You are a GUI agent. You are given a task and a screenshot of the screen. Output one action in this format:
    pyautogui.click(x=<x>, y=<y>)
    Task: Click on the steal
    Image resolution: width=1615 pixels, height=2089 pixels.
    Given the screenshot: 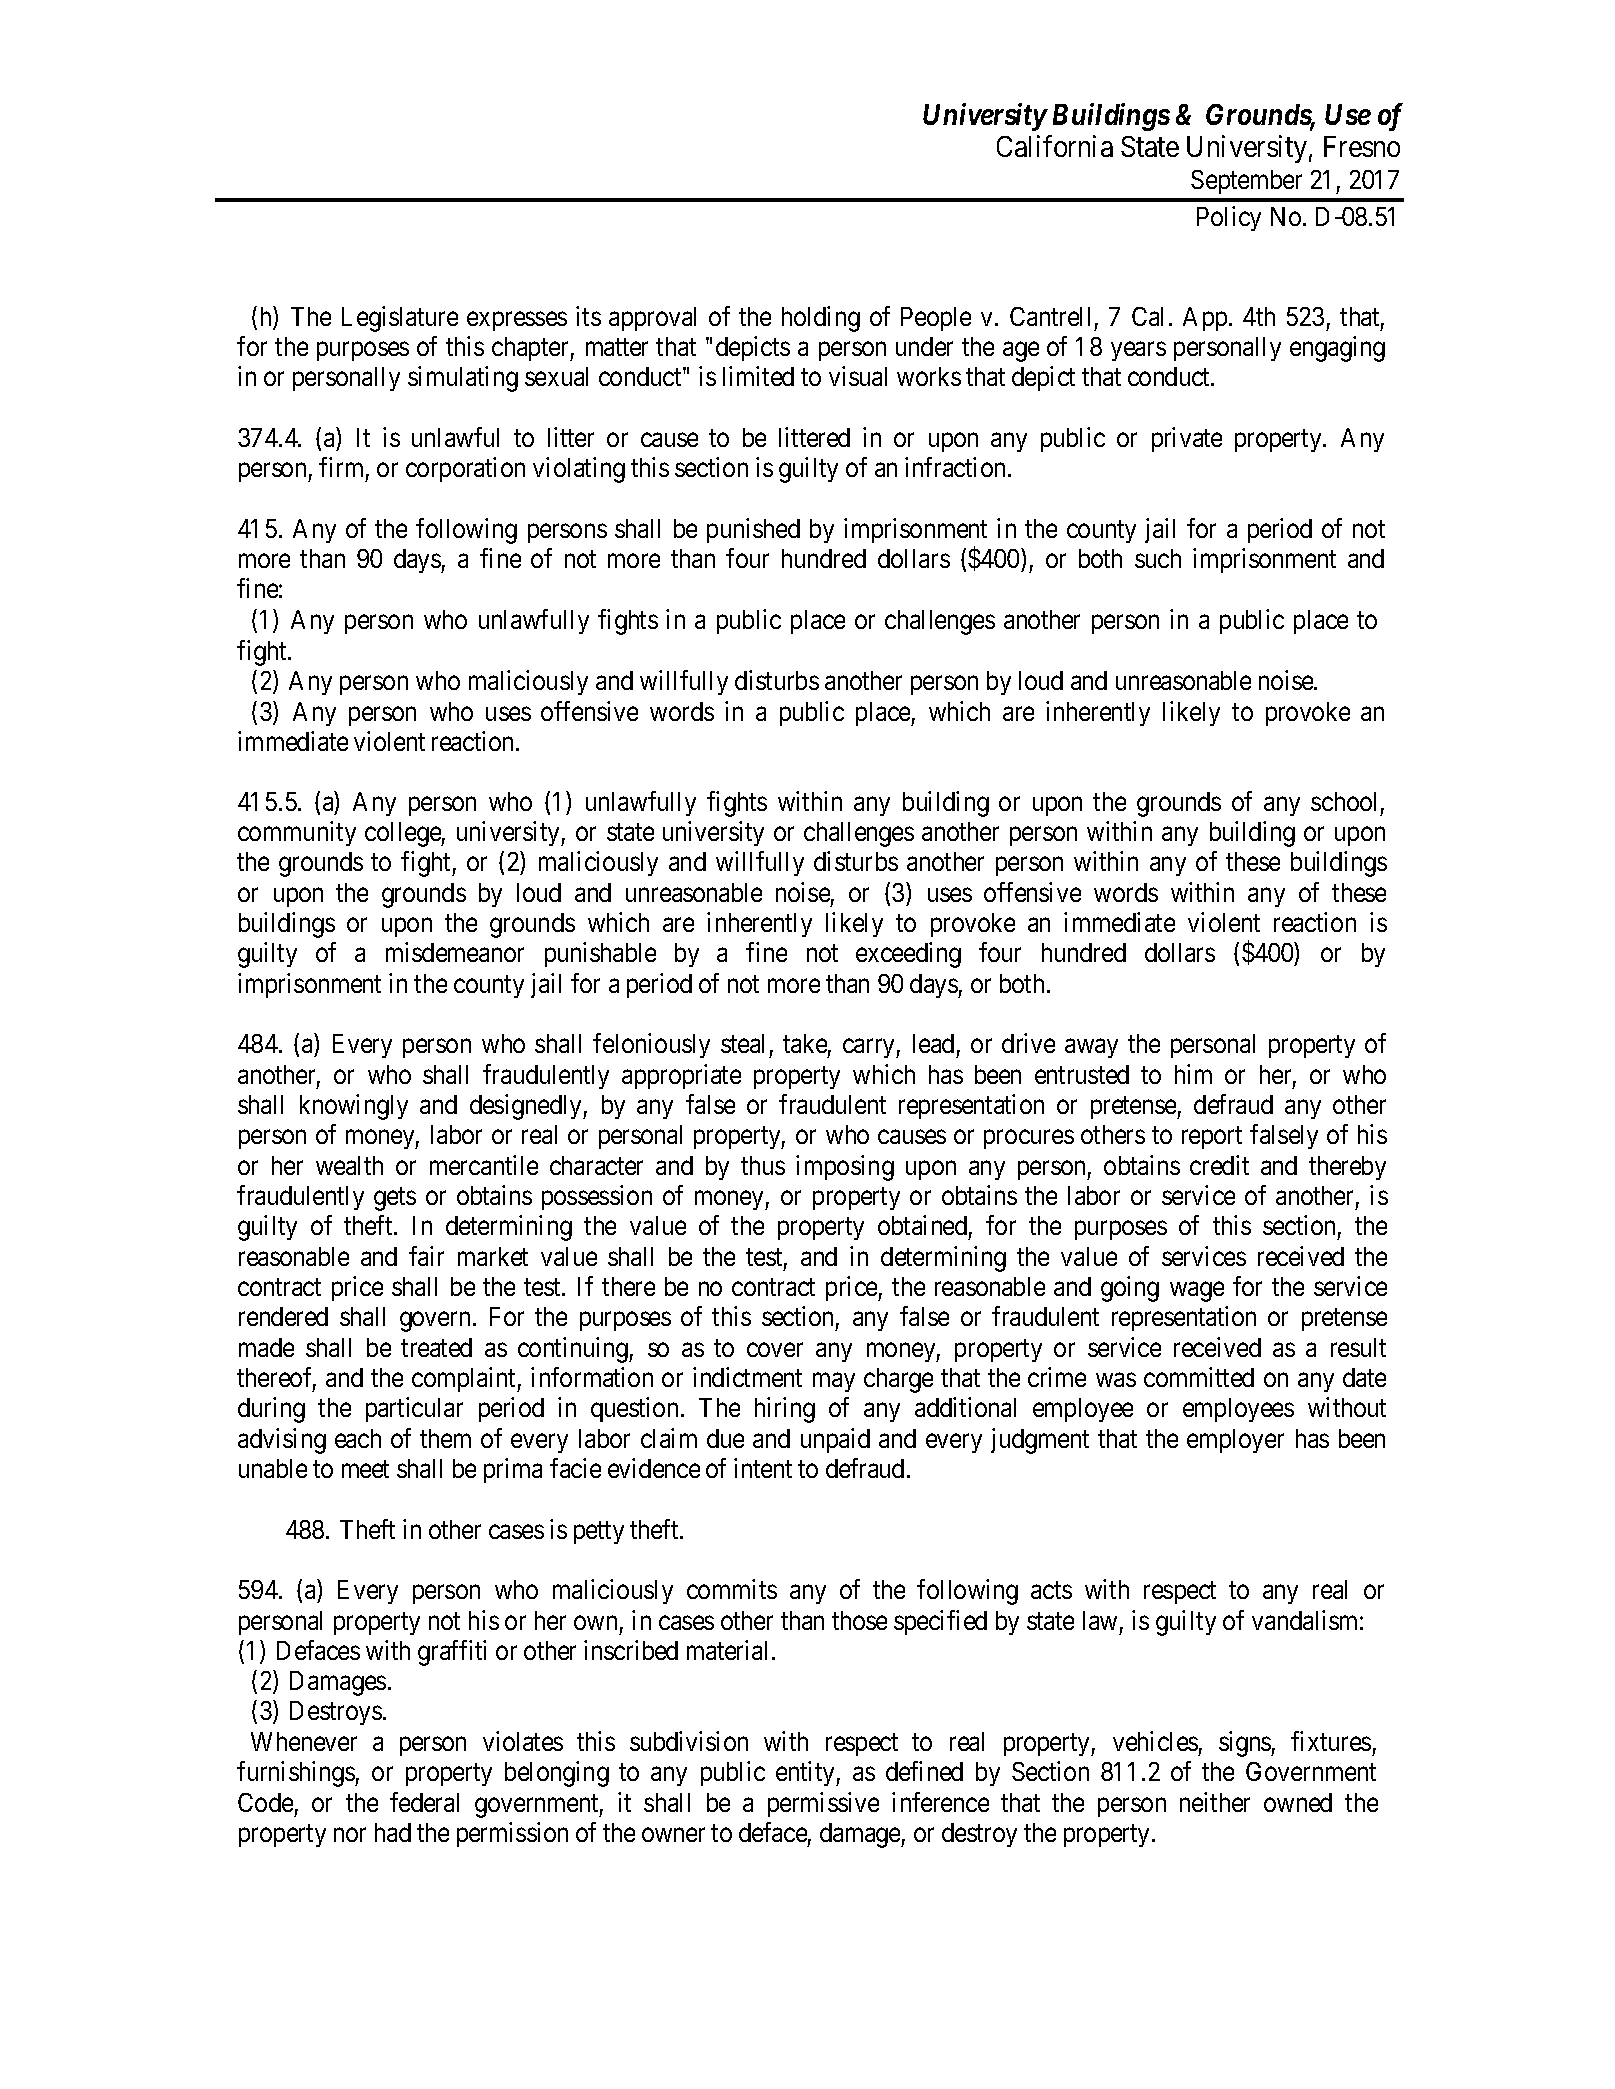 What is the action you would take?
    pyautogui.click(x=742, y=1043)
